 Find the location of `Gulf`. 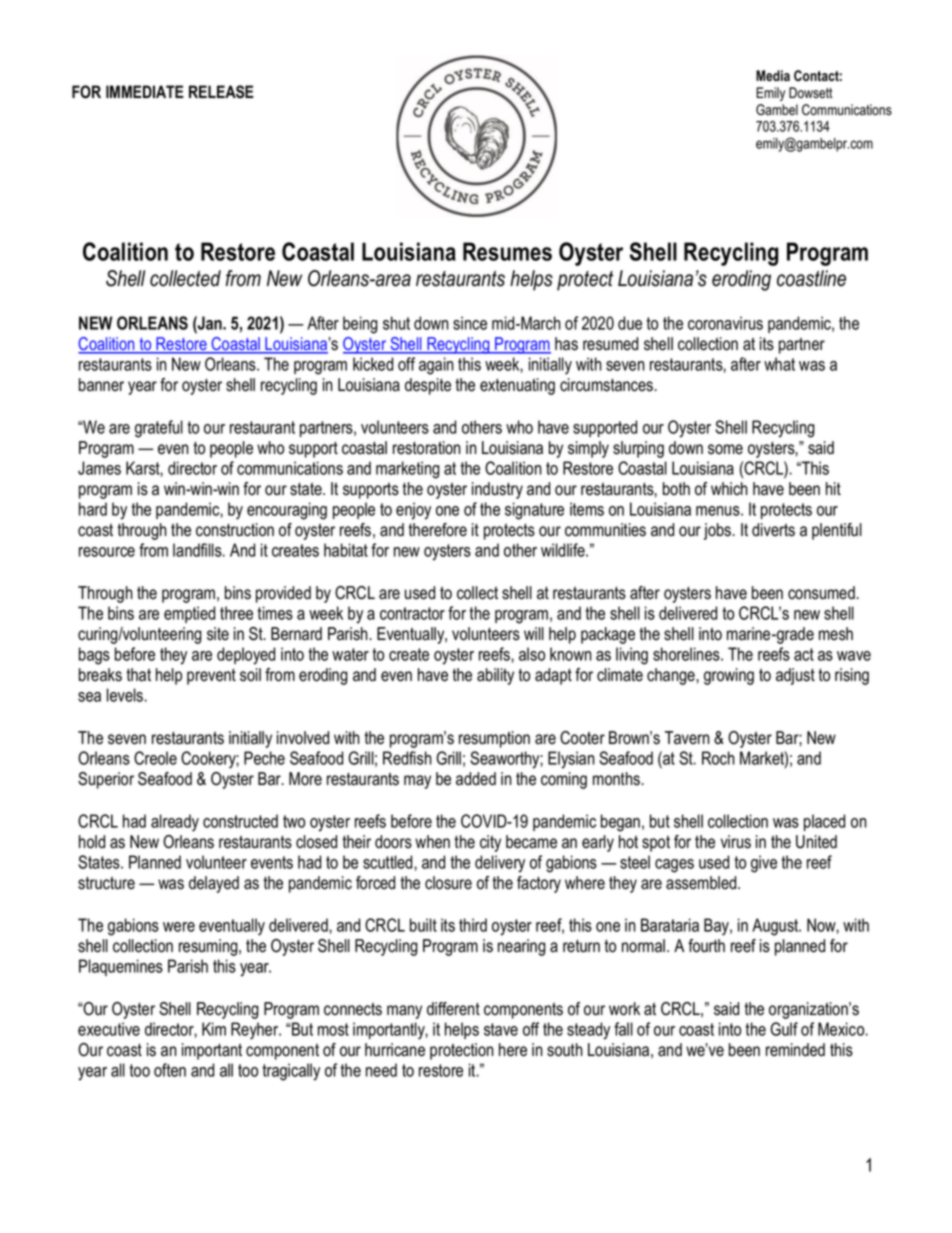

Gulf is located at coordinates (784, 1029).
